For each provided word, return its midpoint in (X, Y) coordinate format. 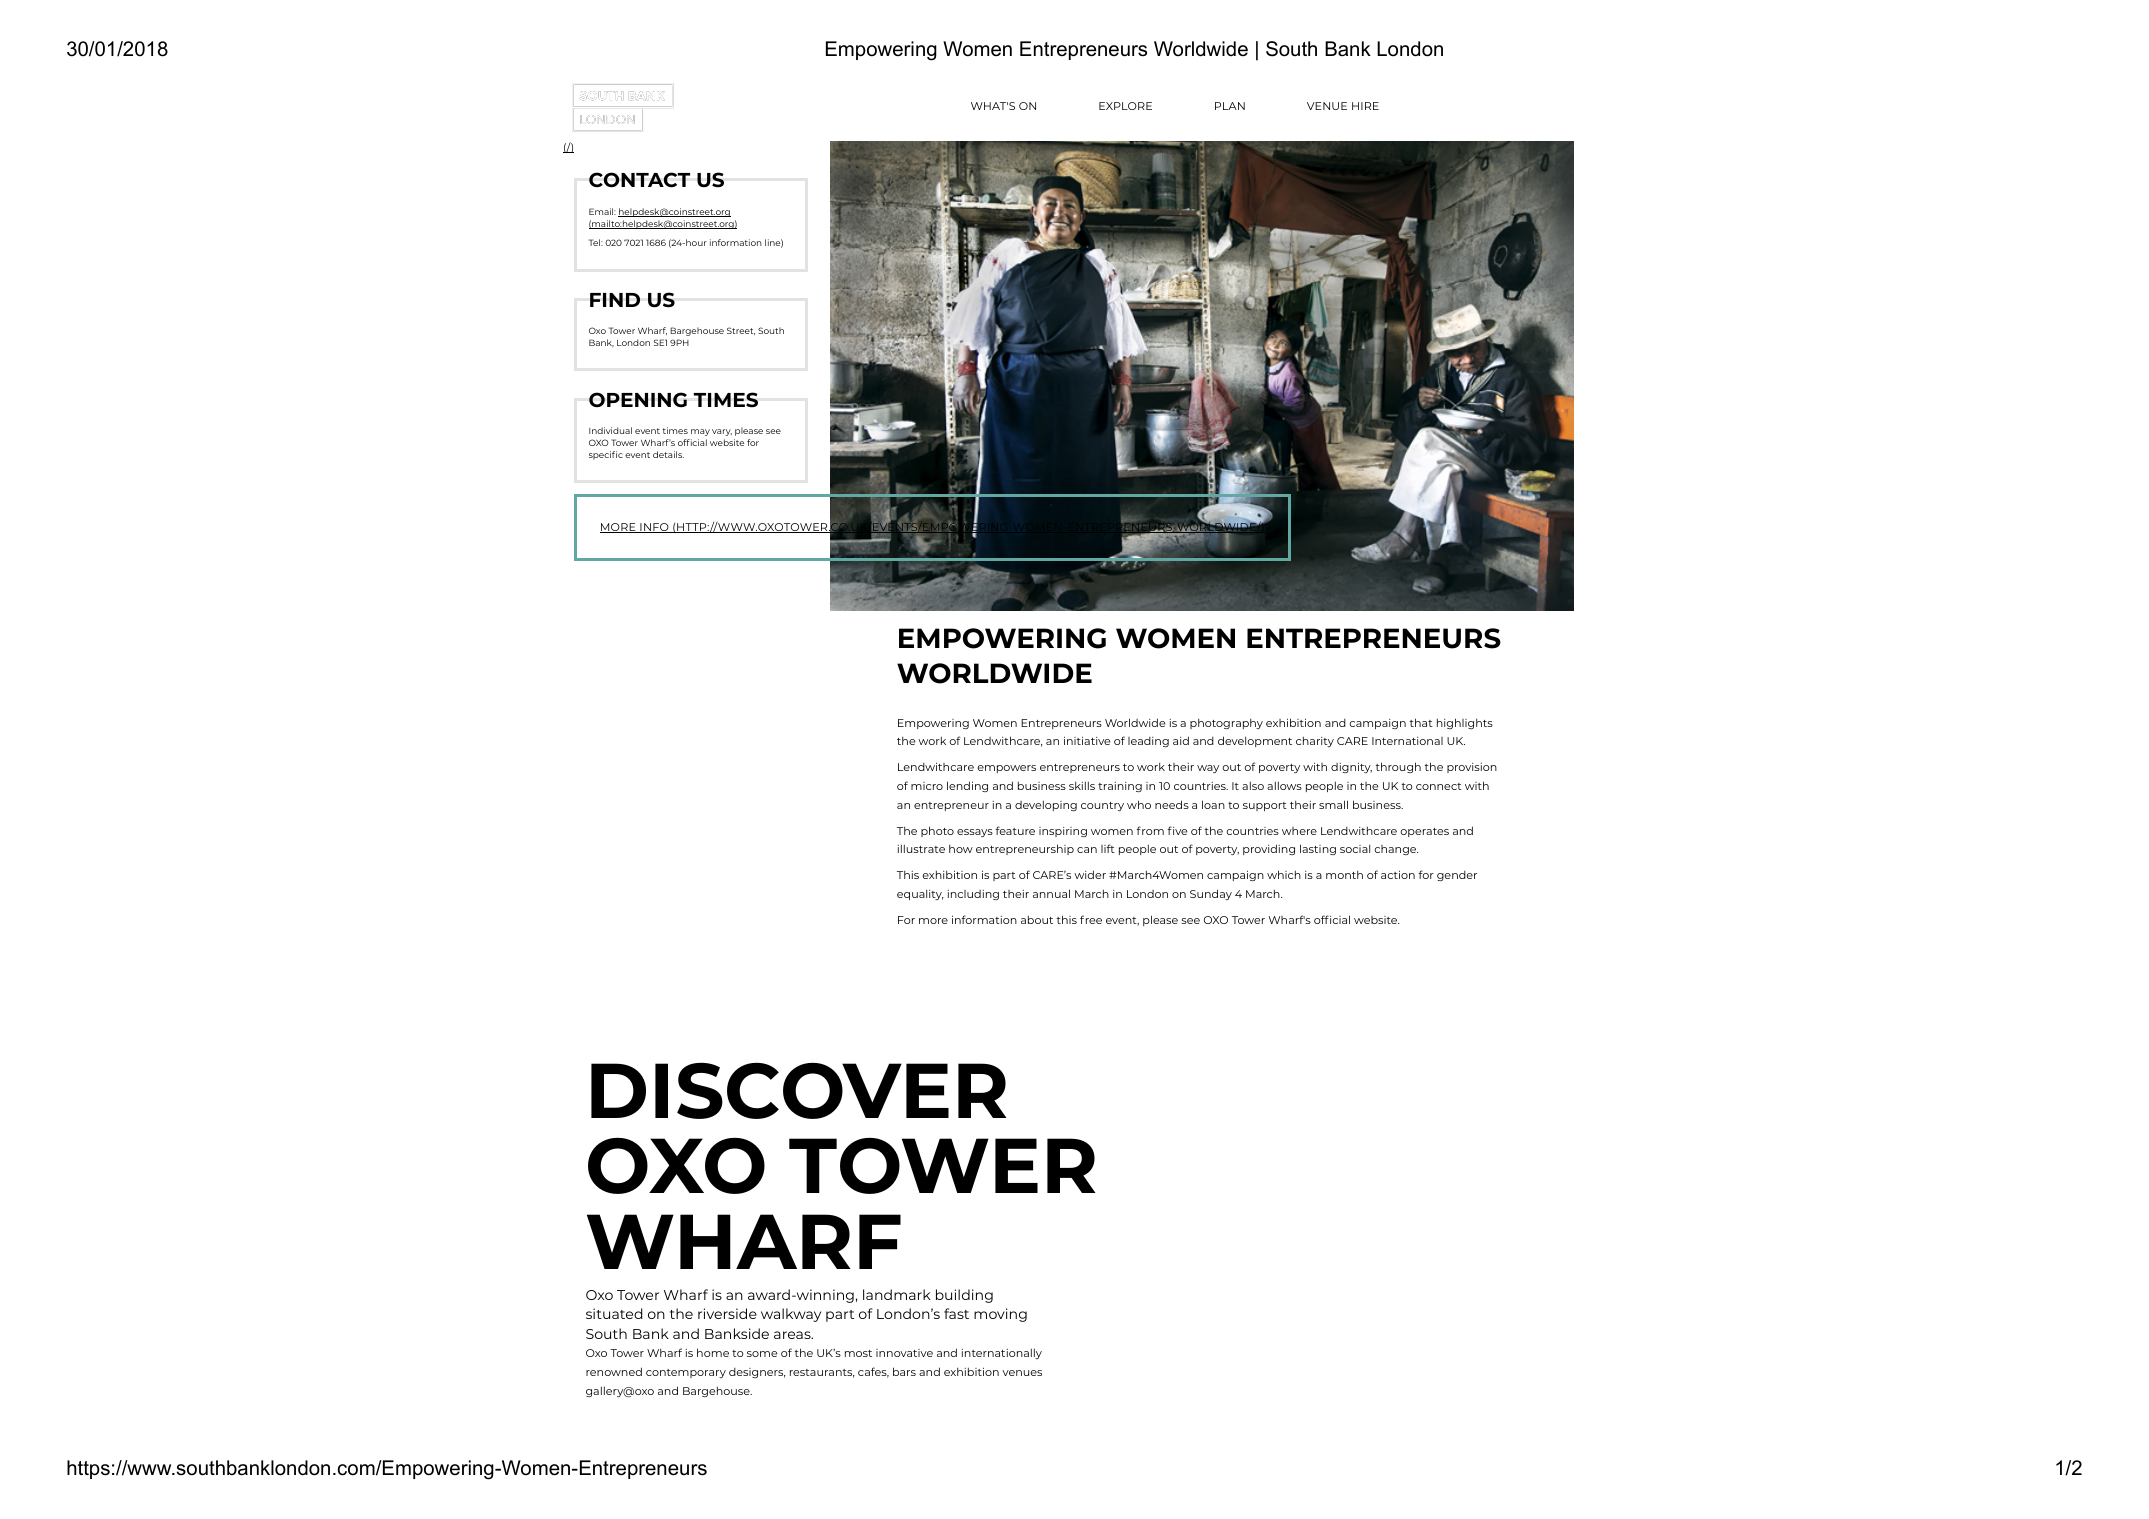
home (713, 1352)
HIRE (1365, 106)
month (1344, 875)
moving (1000, 1315)
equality (920, 895)
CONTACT (639, 180)
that (1421, 722)
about (1037, 919)
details (668, 454)
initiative (1087, 741)
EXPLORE (1125, 106)
